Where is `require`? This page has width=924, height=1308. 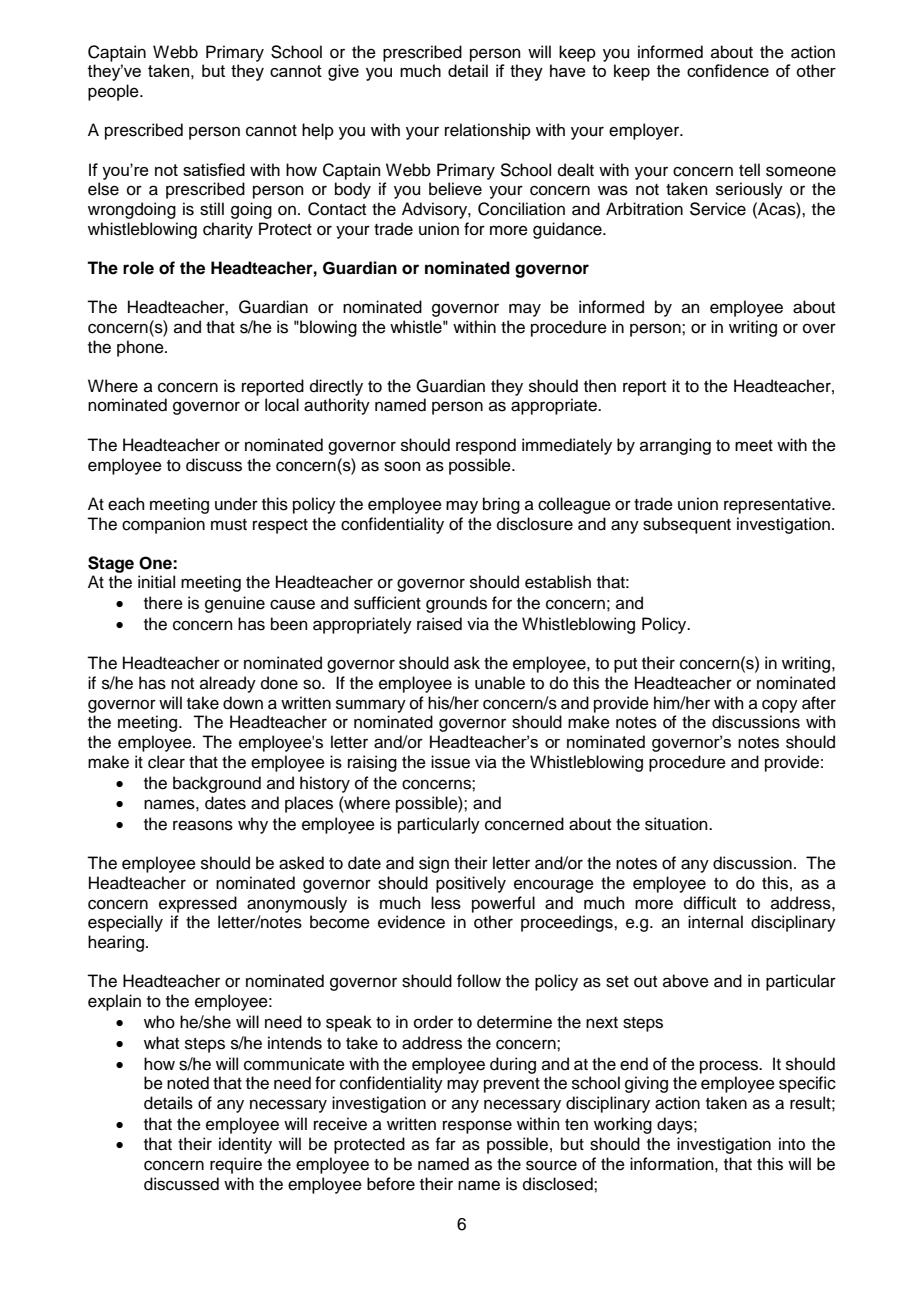 require is located at coordinates (236, 1165).
